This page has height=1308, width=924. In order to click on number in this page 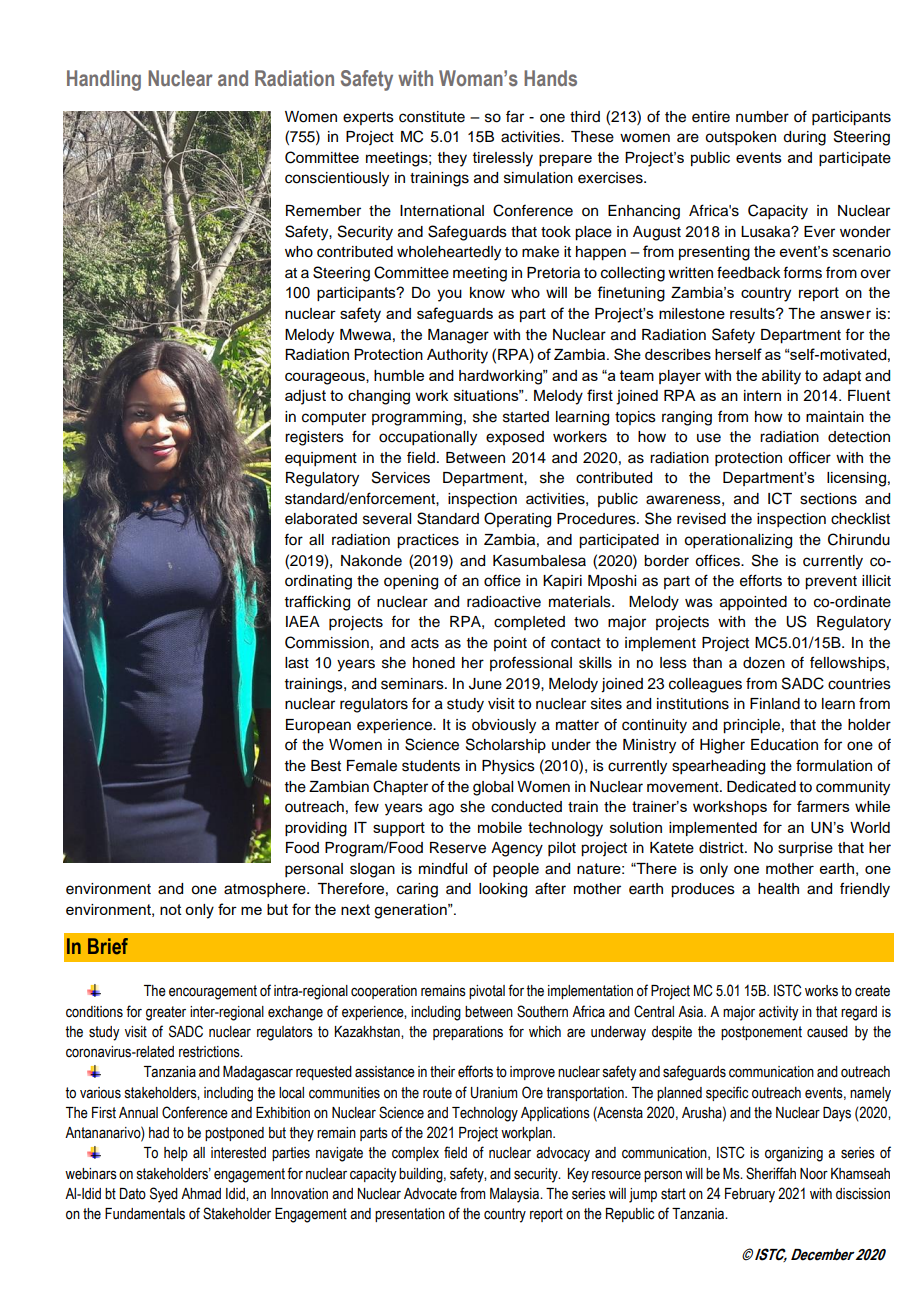, I will do `click(762, 117)`.
